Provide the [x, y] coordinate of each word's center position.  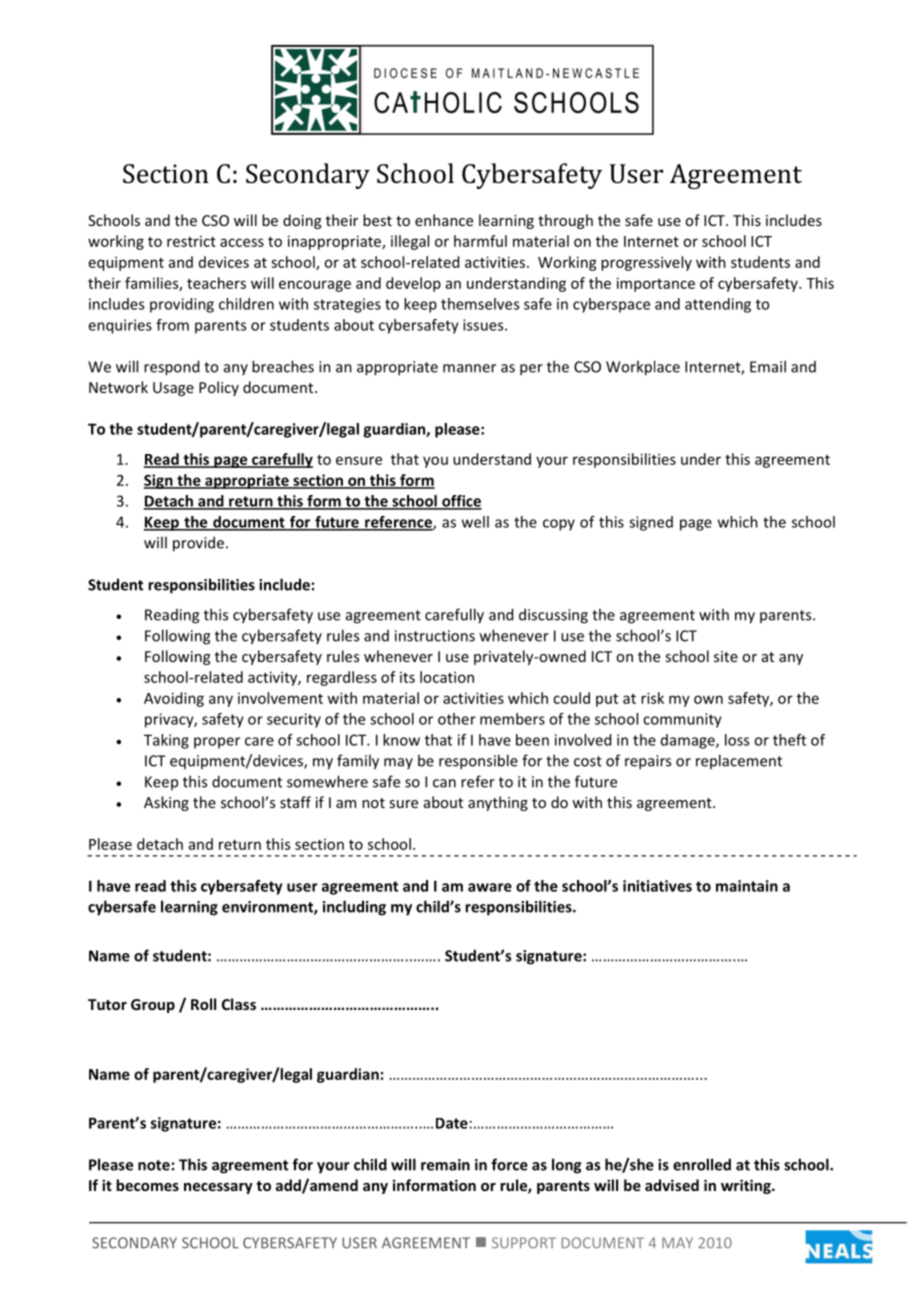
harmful [480, 241]
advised [672, 1185]
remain [445, 1165]
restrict [191, 241]
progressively [646, 263]
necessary [218, 1188]
